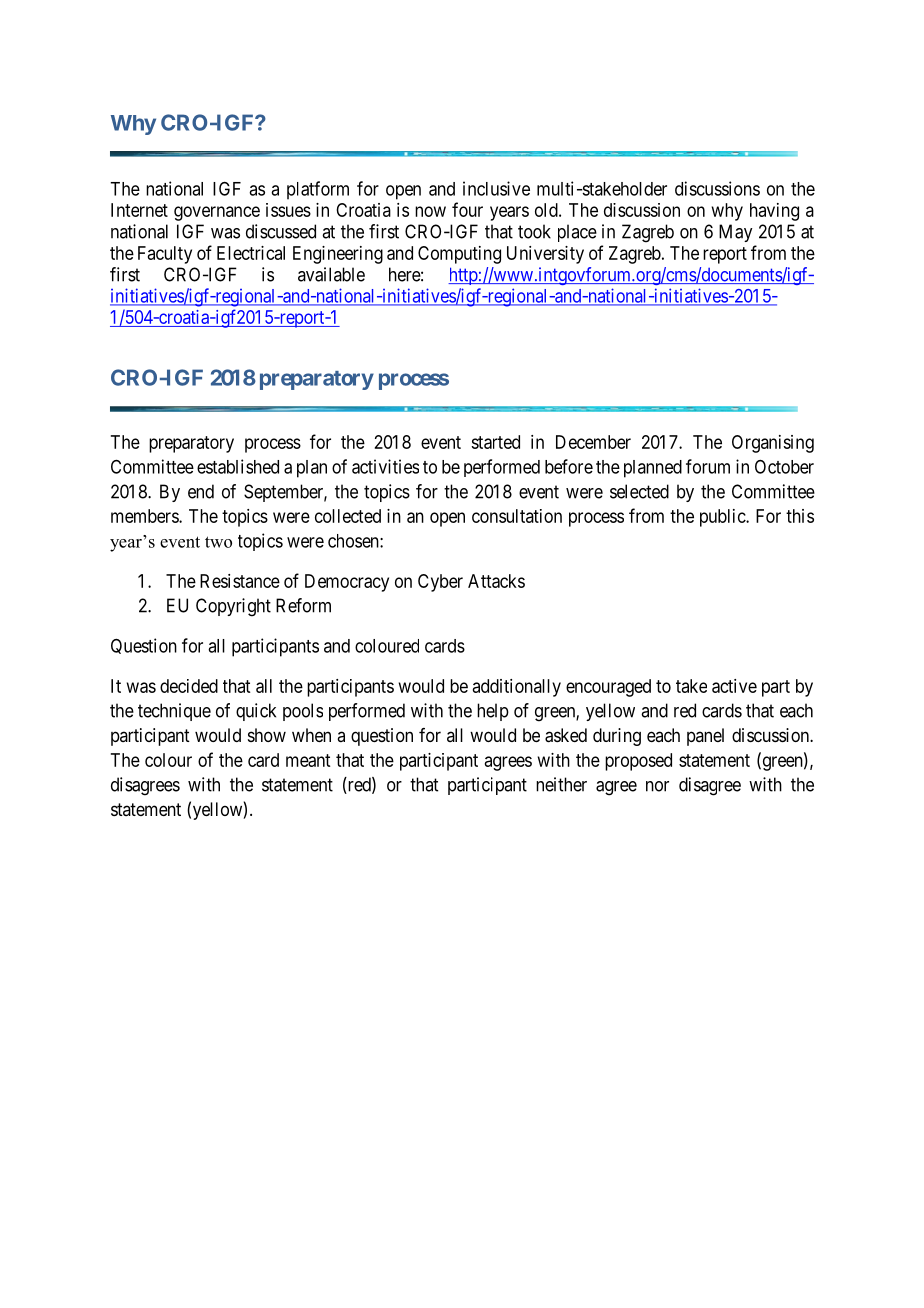 The height and width of the screenshot is (1308, 924). Describe the element at coordinates (267, 735) in the screenshot. I see `show` at that location.
